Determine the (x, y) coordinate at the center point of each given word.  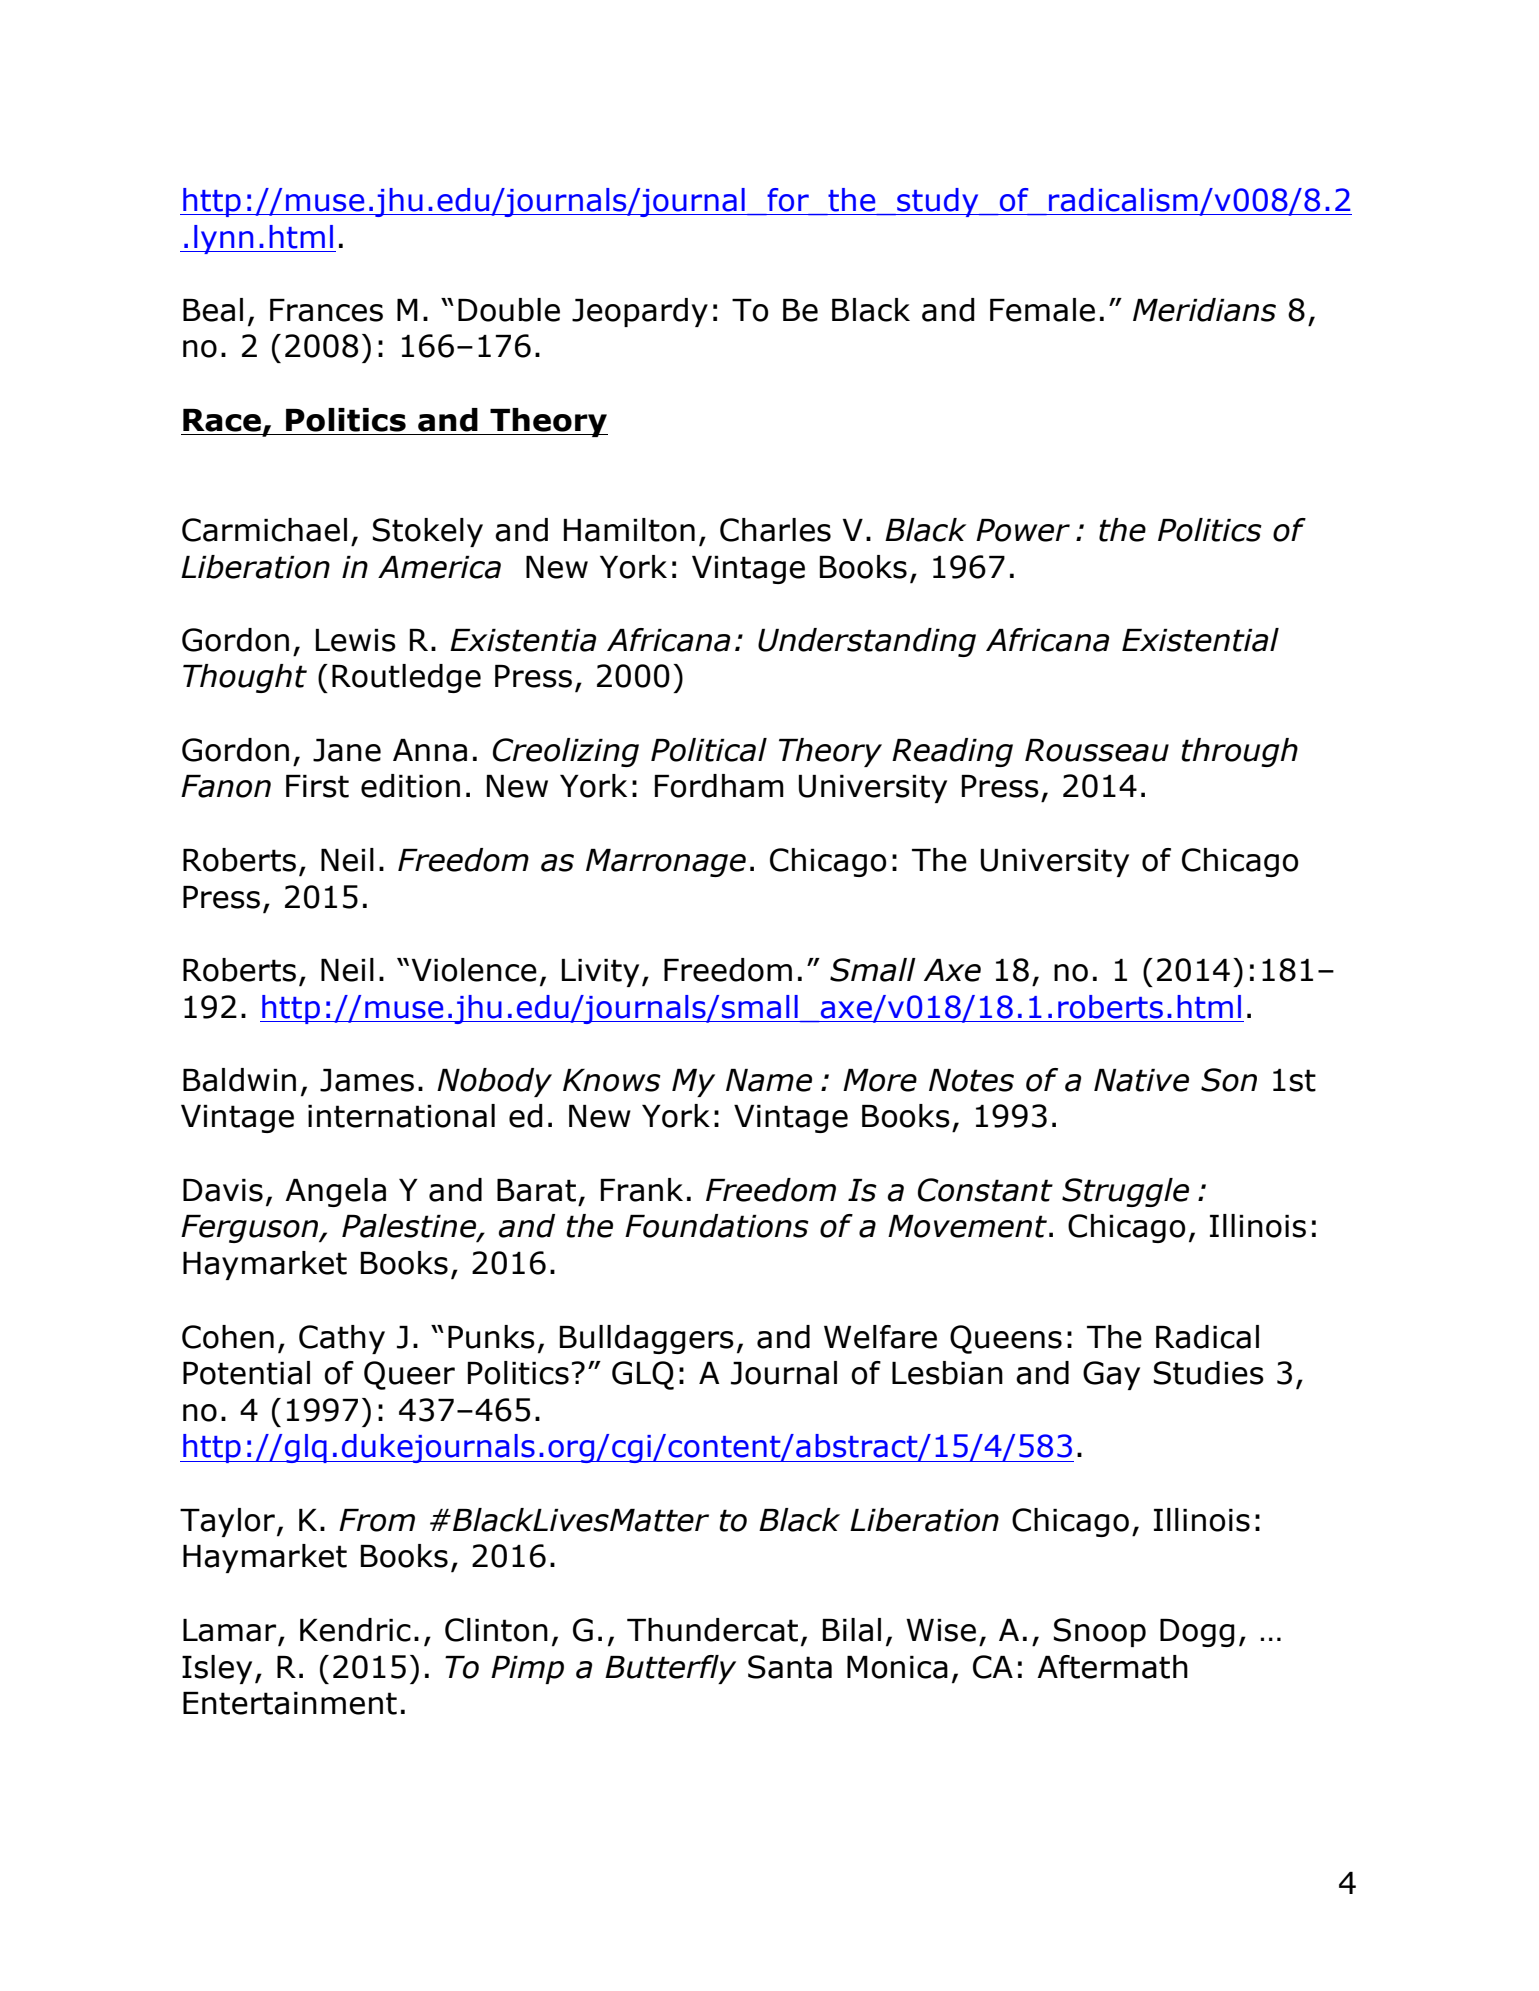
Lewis (356, 640)
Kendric (355, 1630)
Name (769, 1080)
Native (1141, 1080)
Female (1042, 310)
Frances (326, 310)
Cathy (342, 1339)
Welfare (880, 1337)
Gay (1111, 1375)
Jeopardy (640, 312)
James (367, 1080)
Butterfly (670, 1669)
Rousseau (1097, 750)
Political (709, 750)
